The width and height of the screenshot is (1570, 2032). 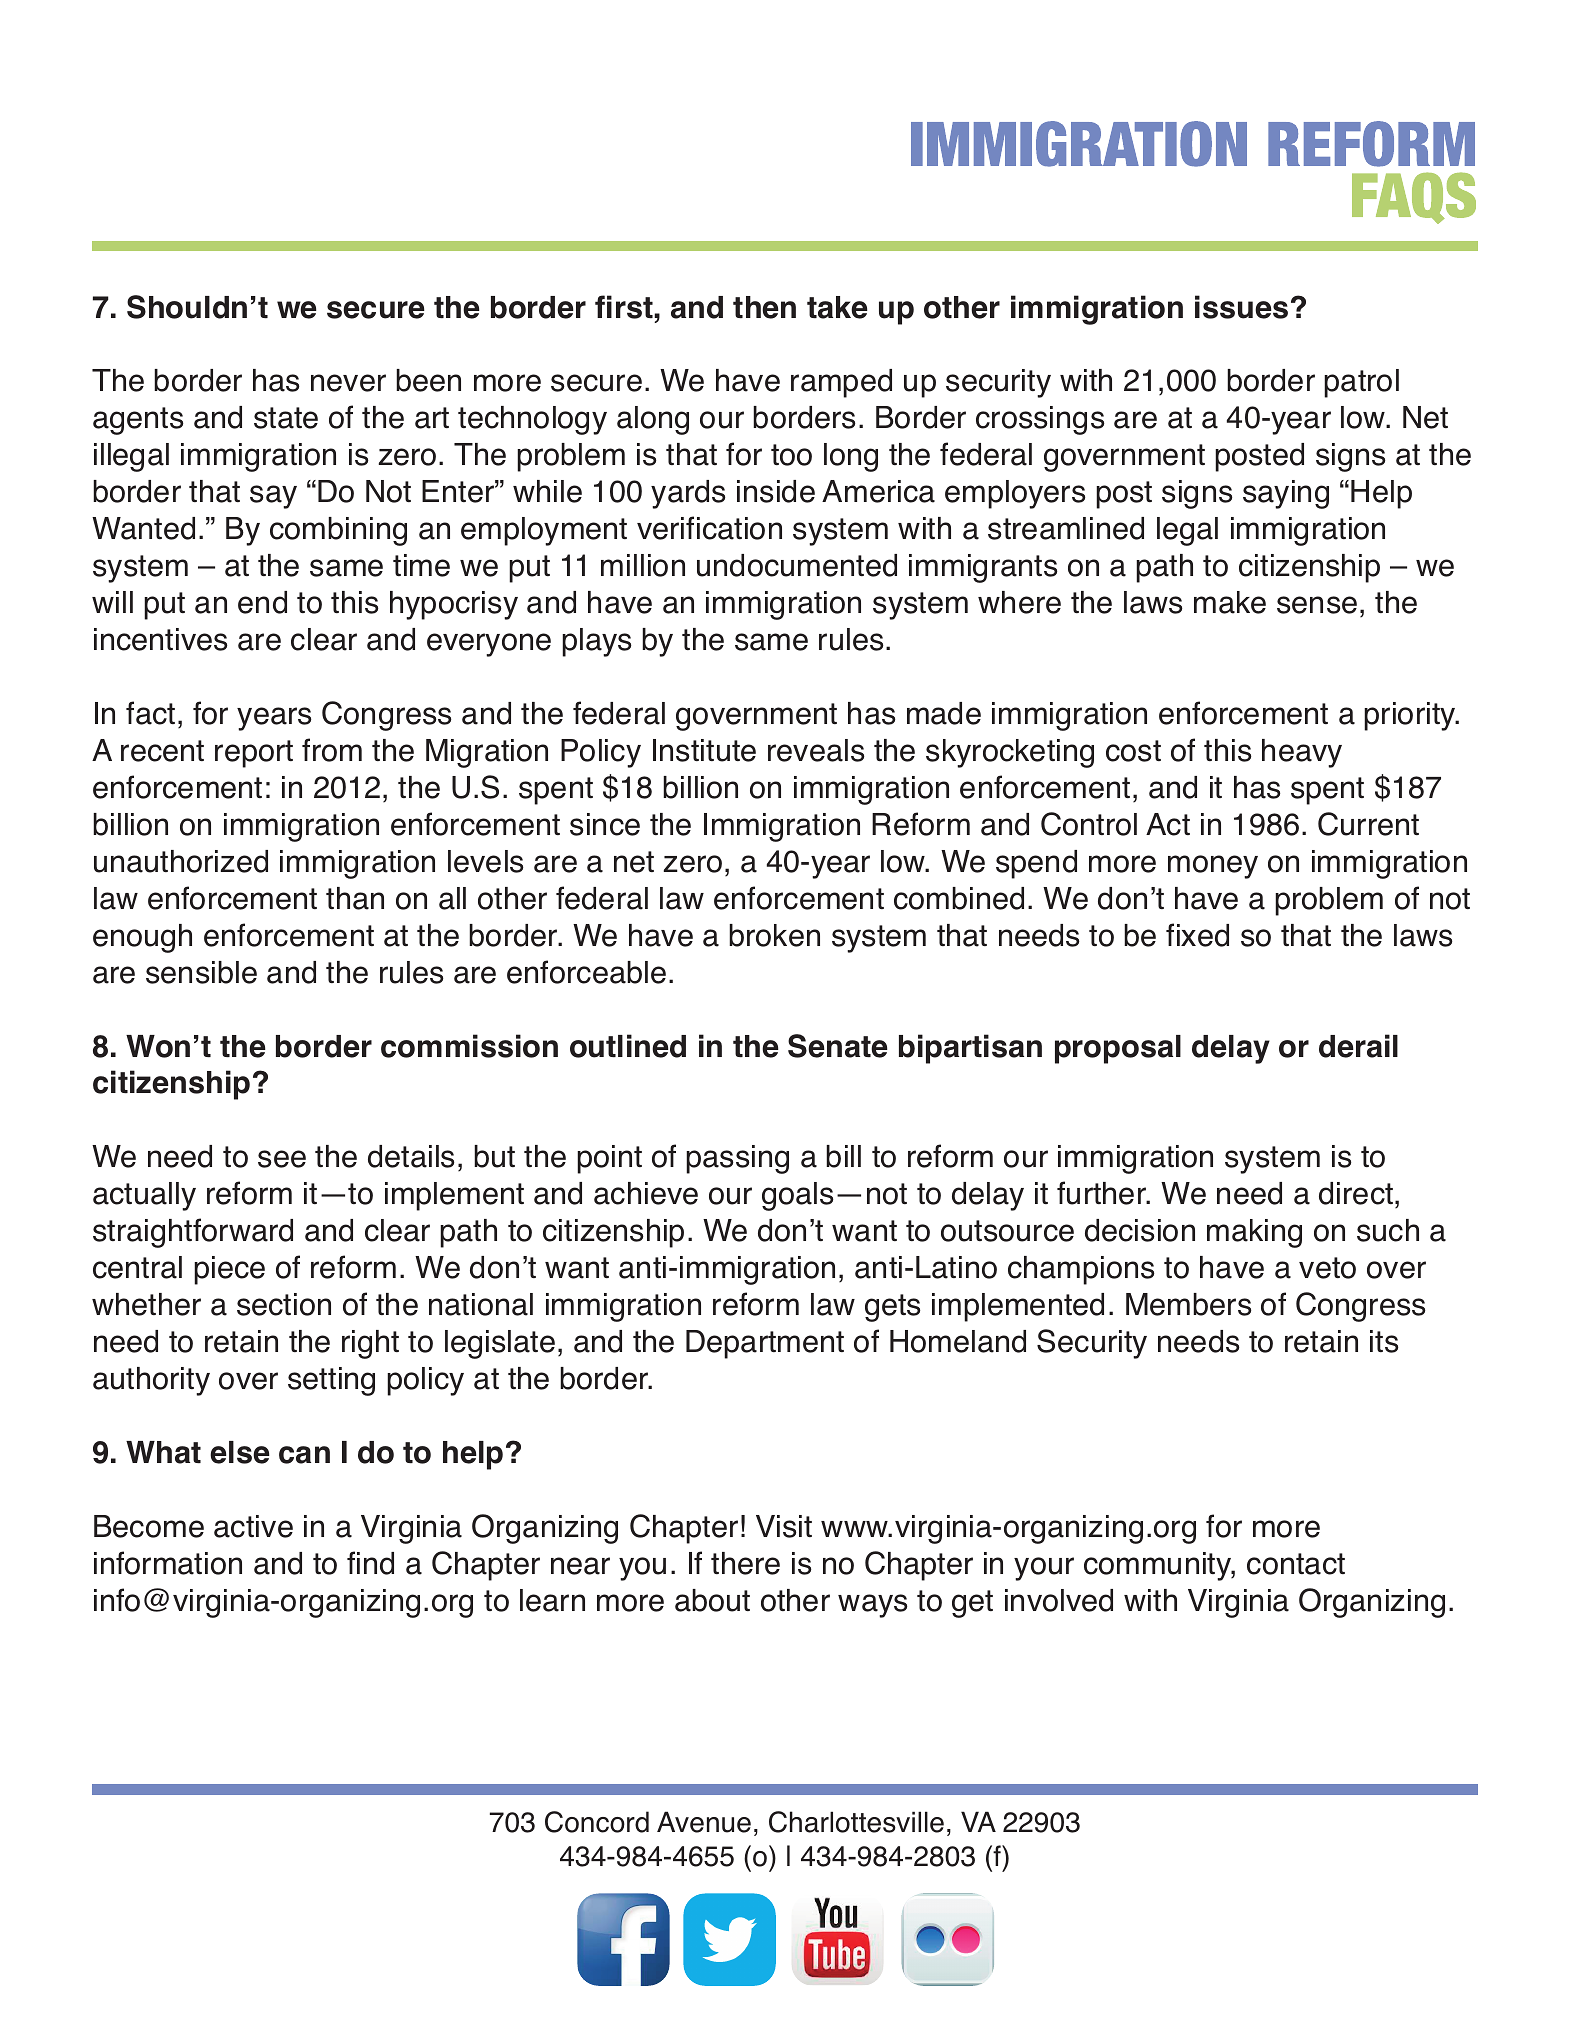 What do you see at coordinates (1358, 1046) in the screenshot?
I see `derail` at bounding box center [1358, 1046].
